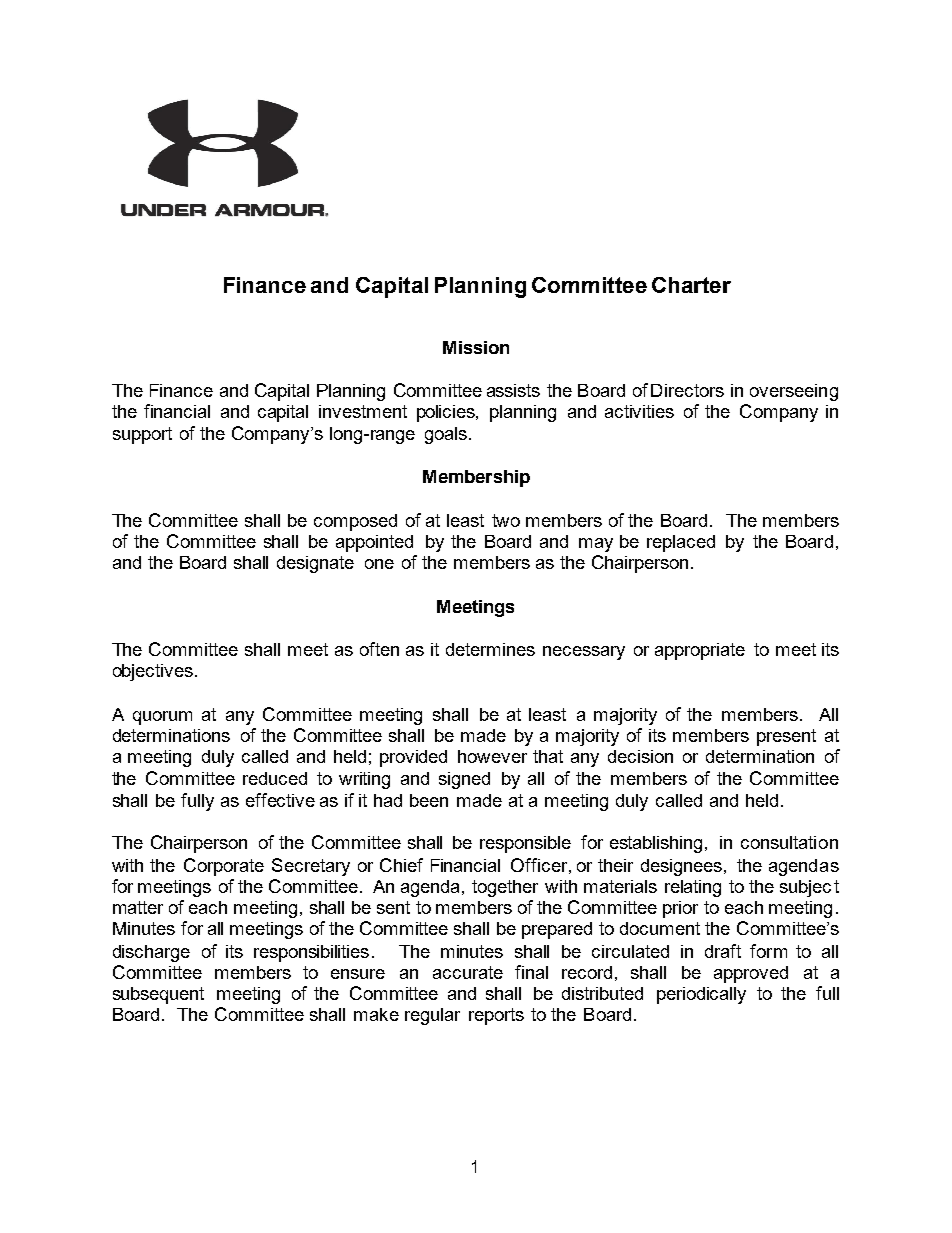 The height and width of the screenshot is (1233, 952). I want to click on Mission, so click(476, 347).
